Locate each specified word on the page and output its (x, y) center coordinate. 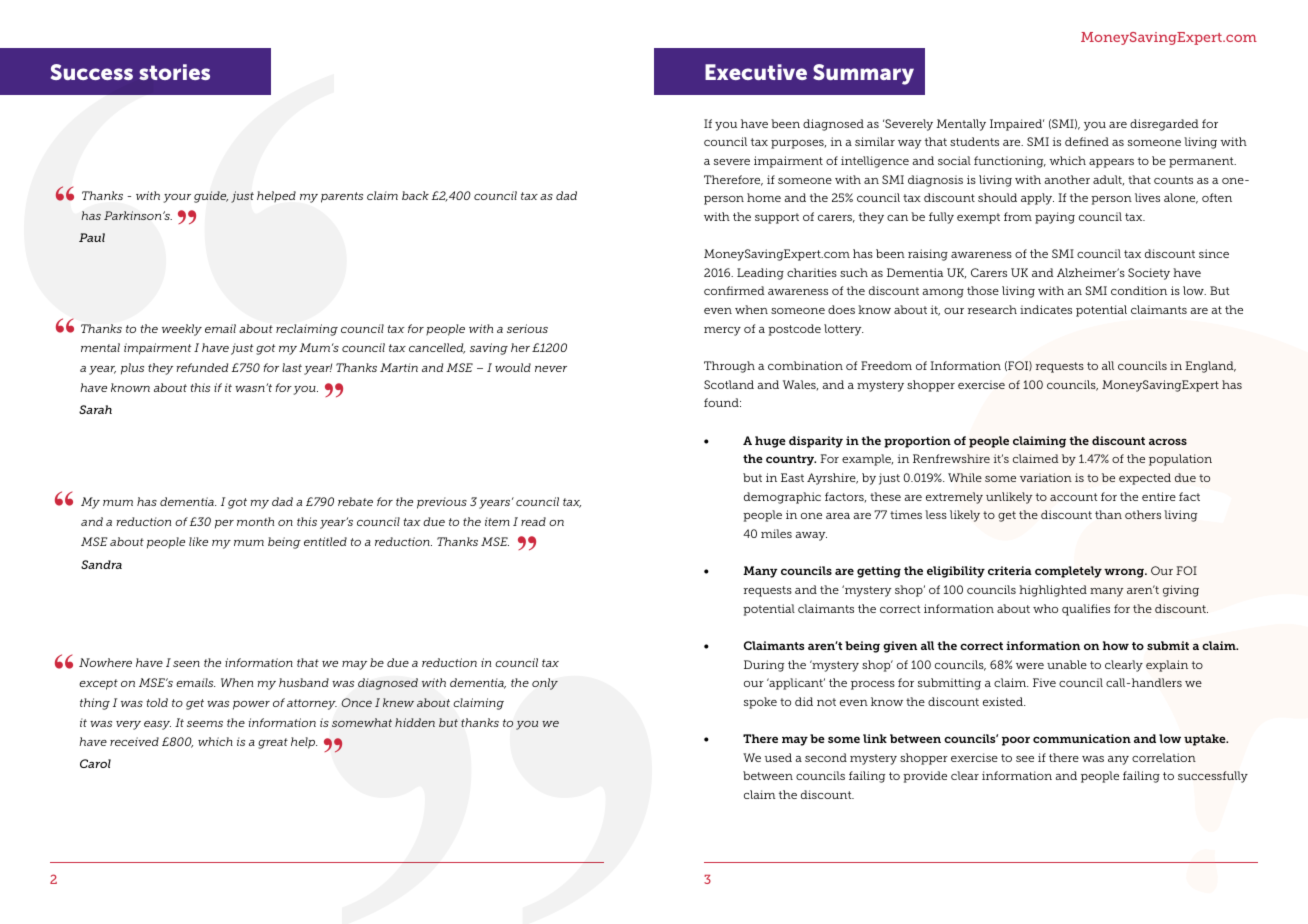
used (778, 757)
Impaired (1017, 125)
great (273, 743)
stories (174, 72)
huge (770, 442)
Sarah (95, 409)
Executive (756, 72)
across (1168, 441)
